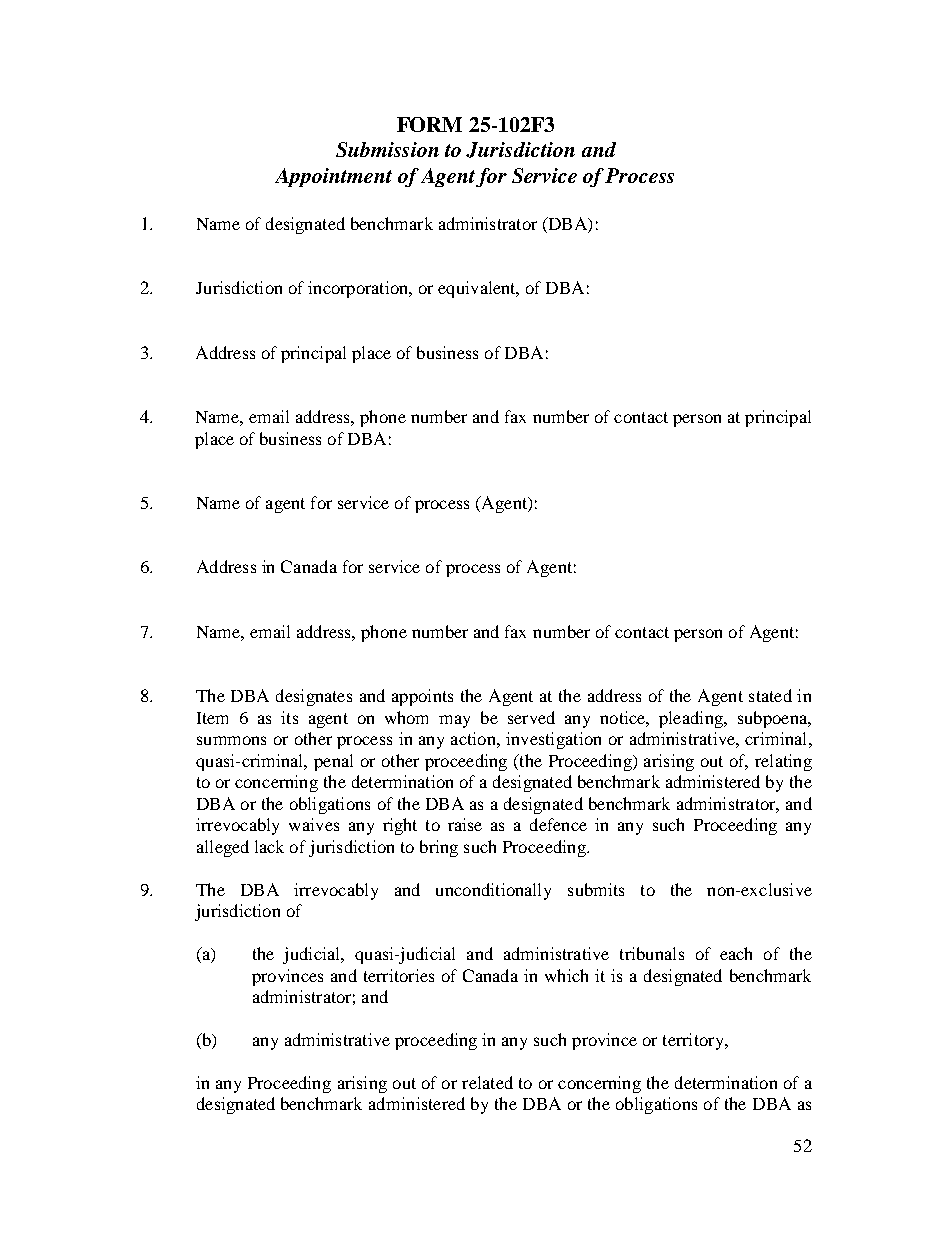  I want to click on raise, so click(465, 824).
